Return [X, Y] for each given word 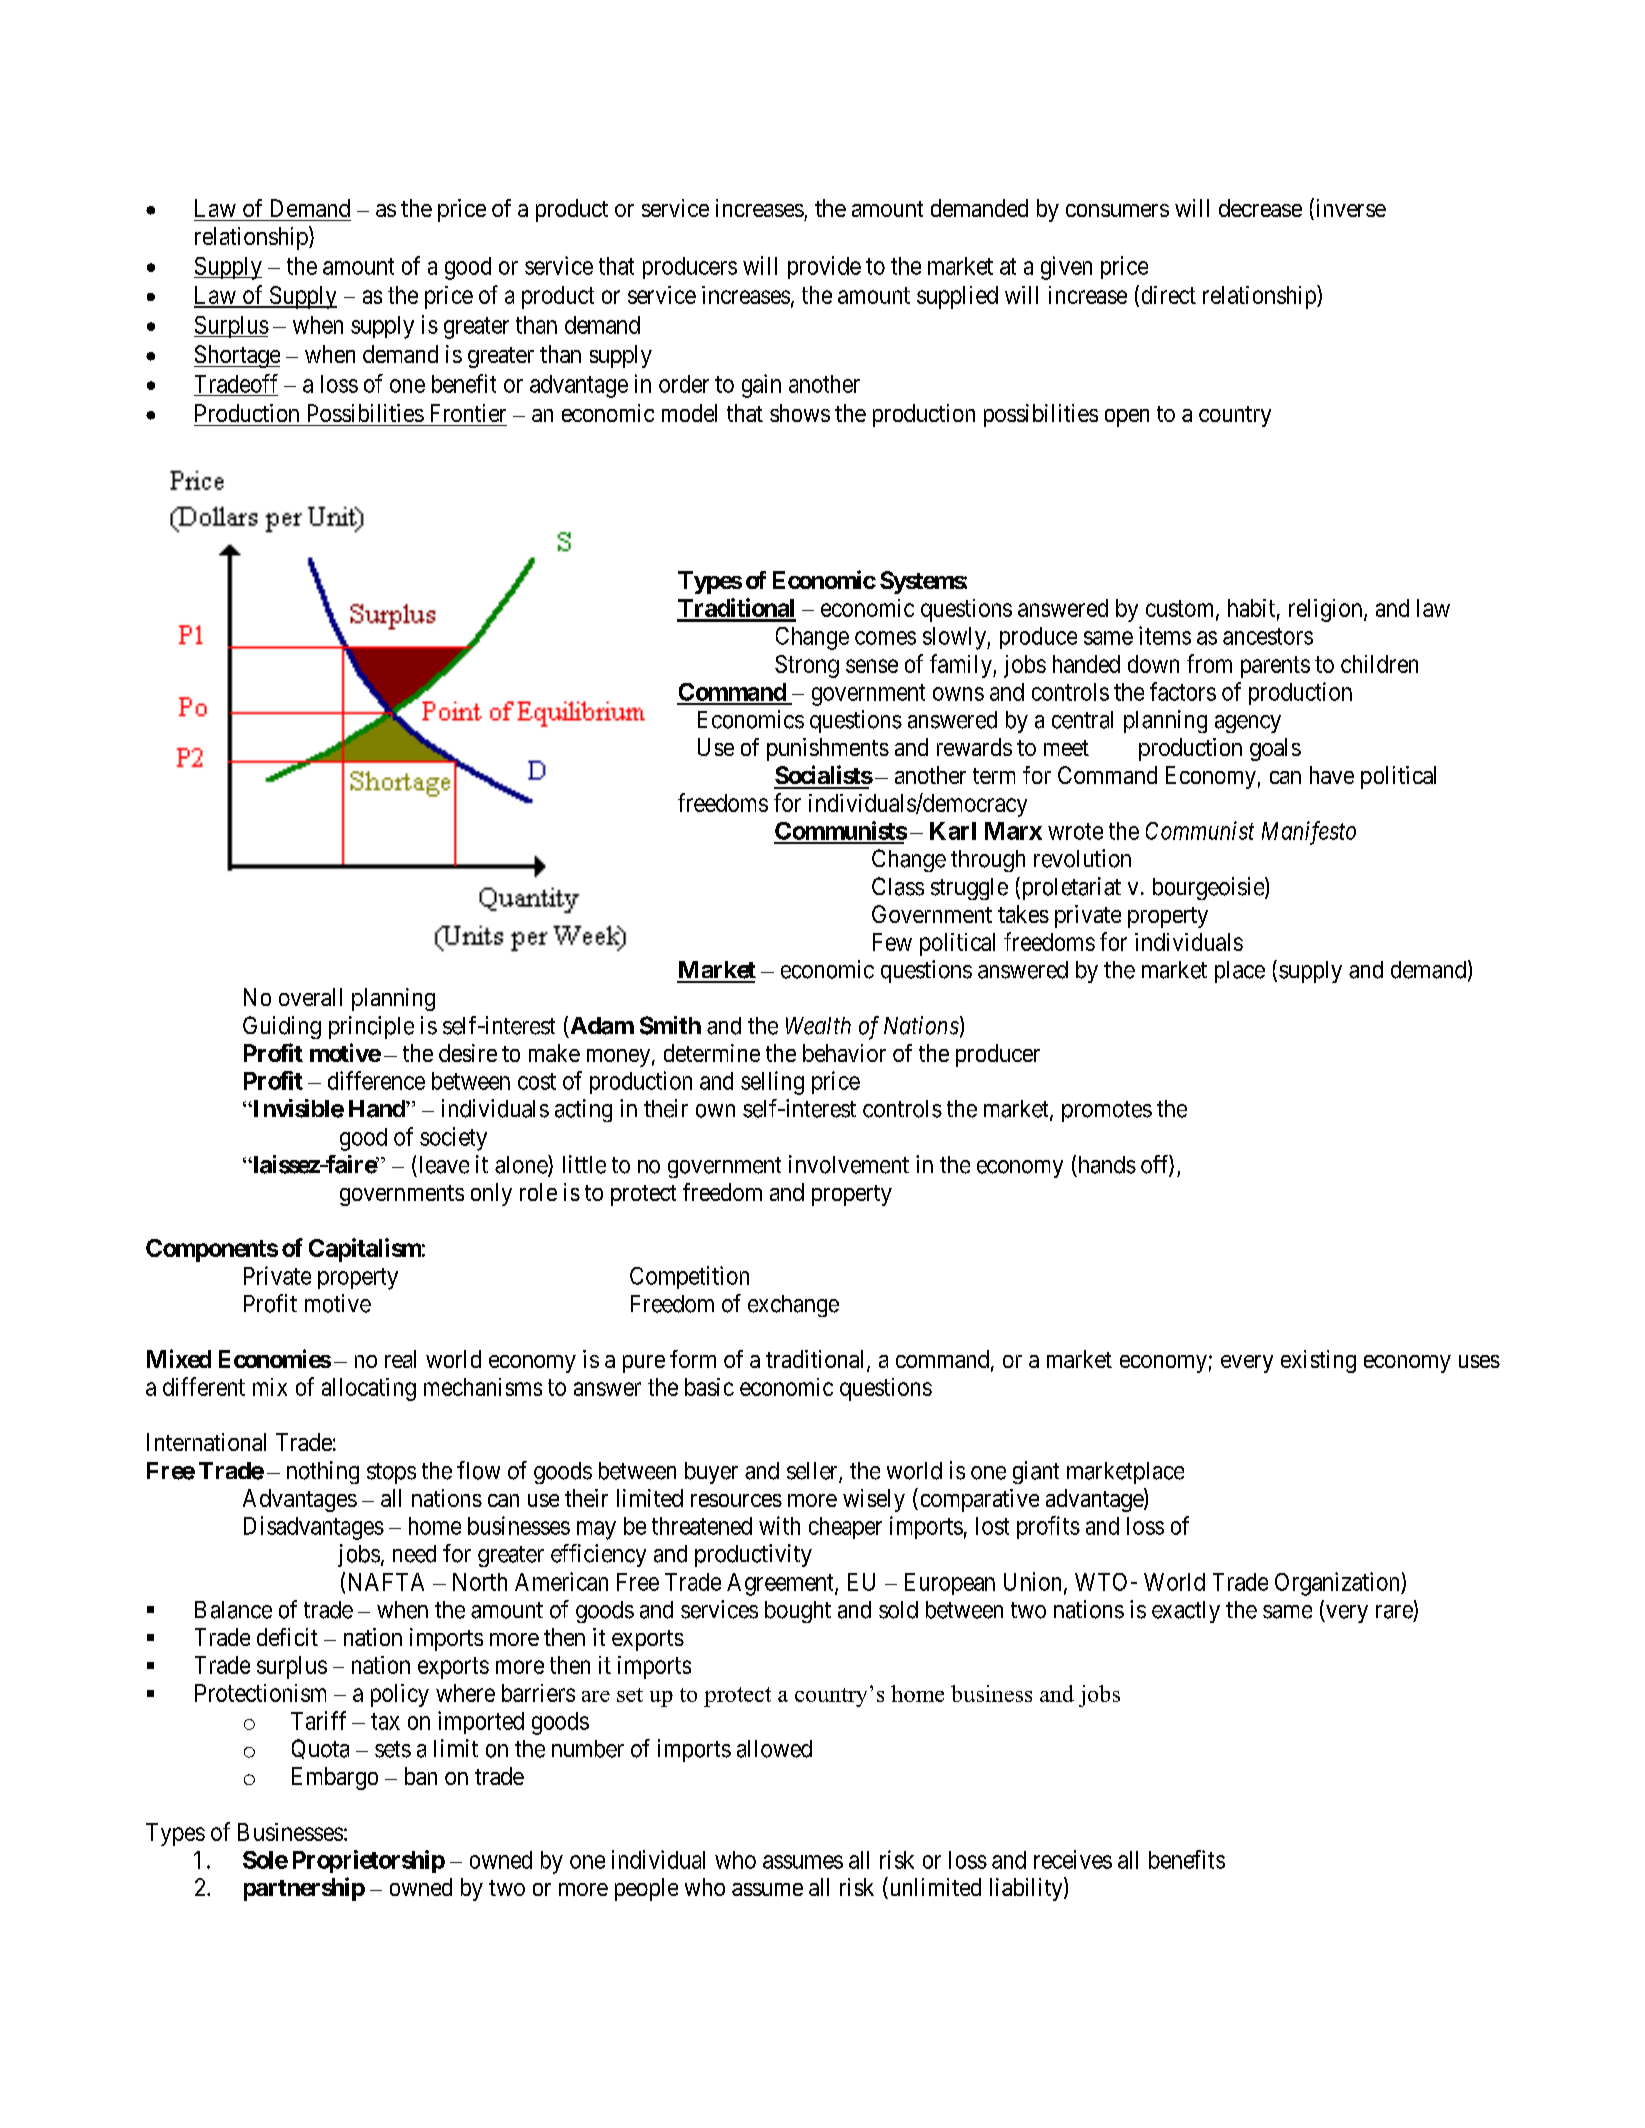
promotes [1107, 1111]
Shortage [237, 356]
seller [813, 1472]
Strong [807, 666]
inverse [1349, 209]
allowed [774, 1749]
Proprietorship [369, 1861]
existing [1318, 1361]
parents [1275, 667]
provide [824, 267]
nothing [323, 1472]
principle [371, 1027]
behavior [844, 1053]
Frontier [468, 413]
